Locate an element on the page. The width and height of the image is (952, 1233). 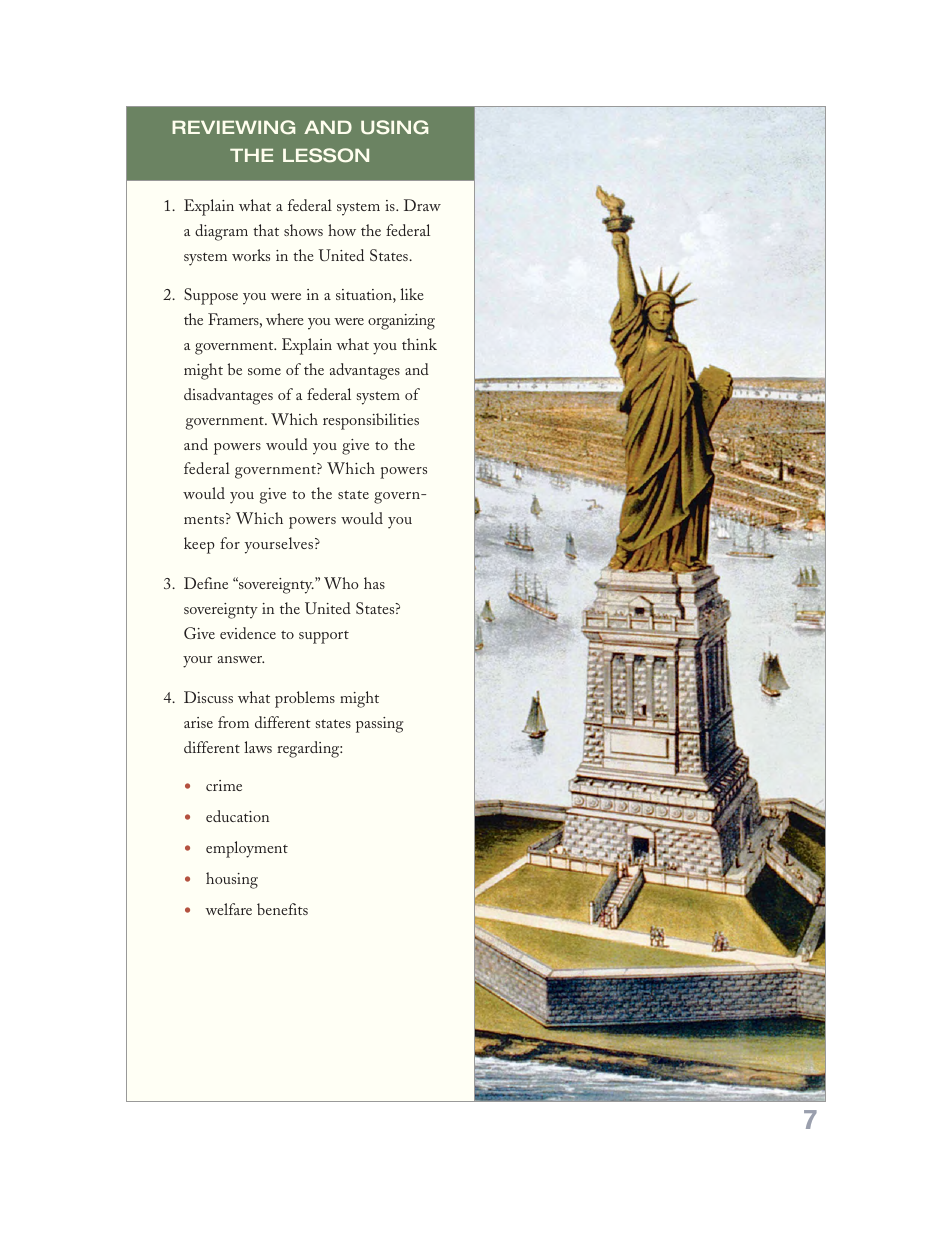
Draw is located at coordinates (422, 205).
